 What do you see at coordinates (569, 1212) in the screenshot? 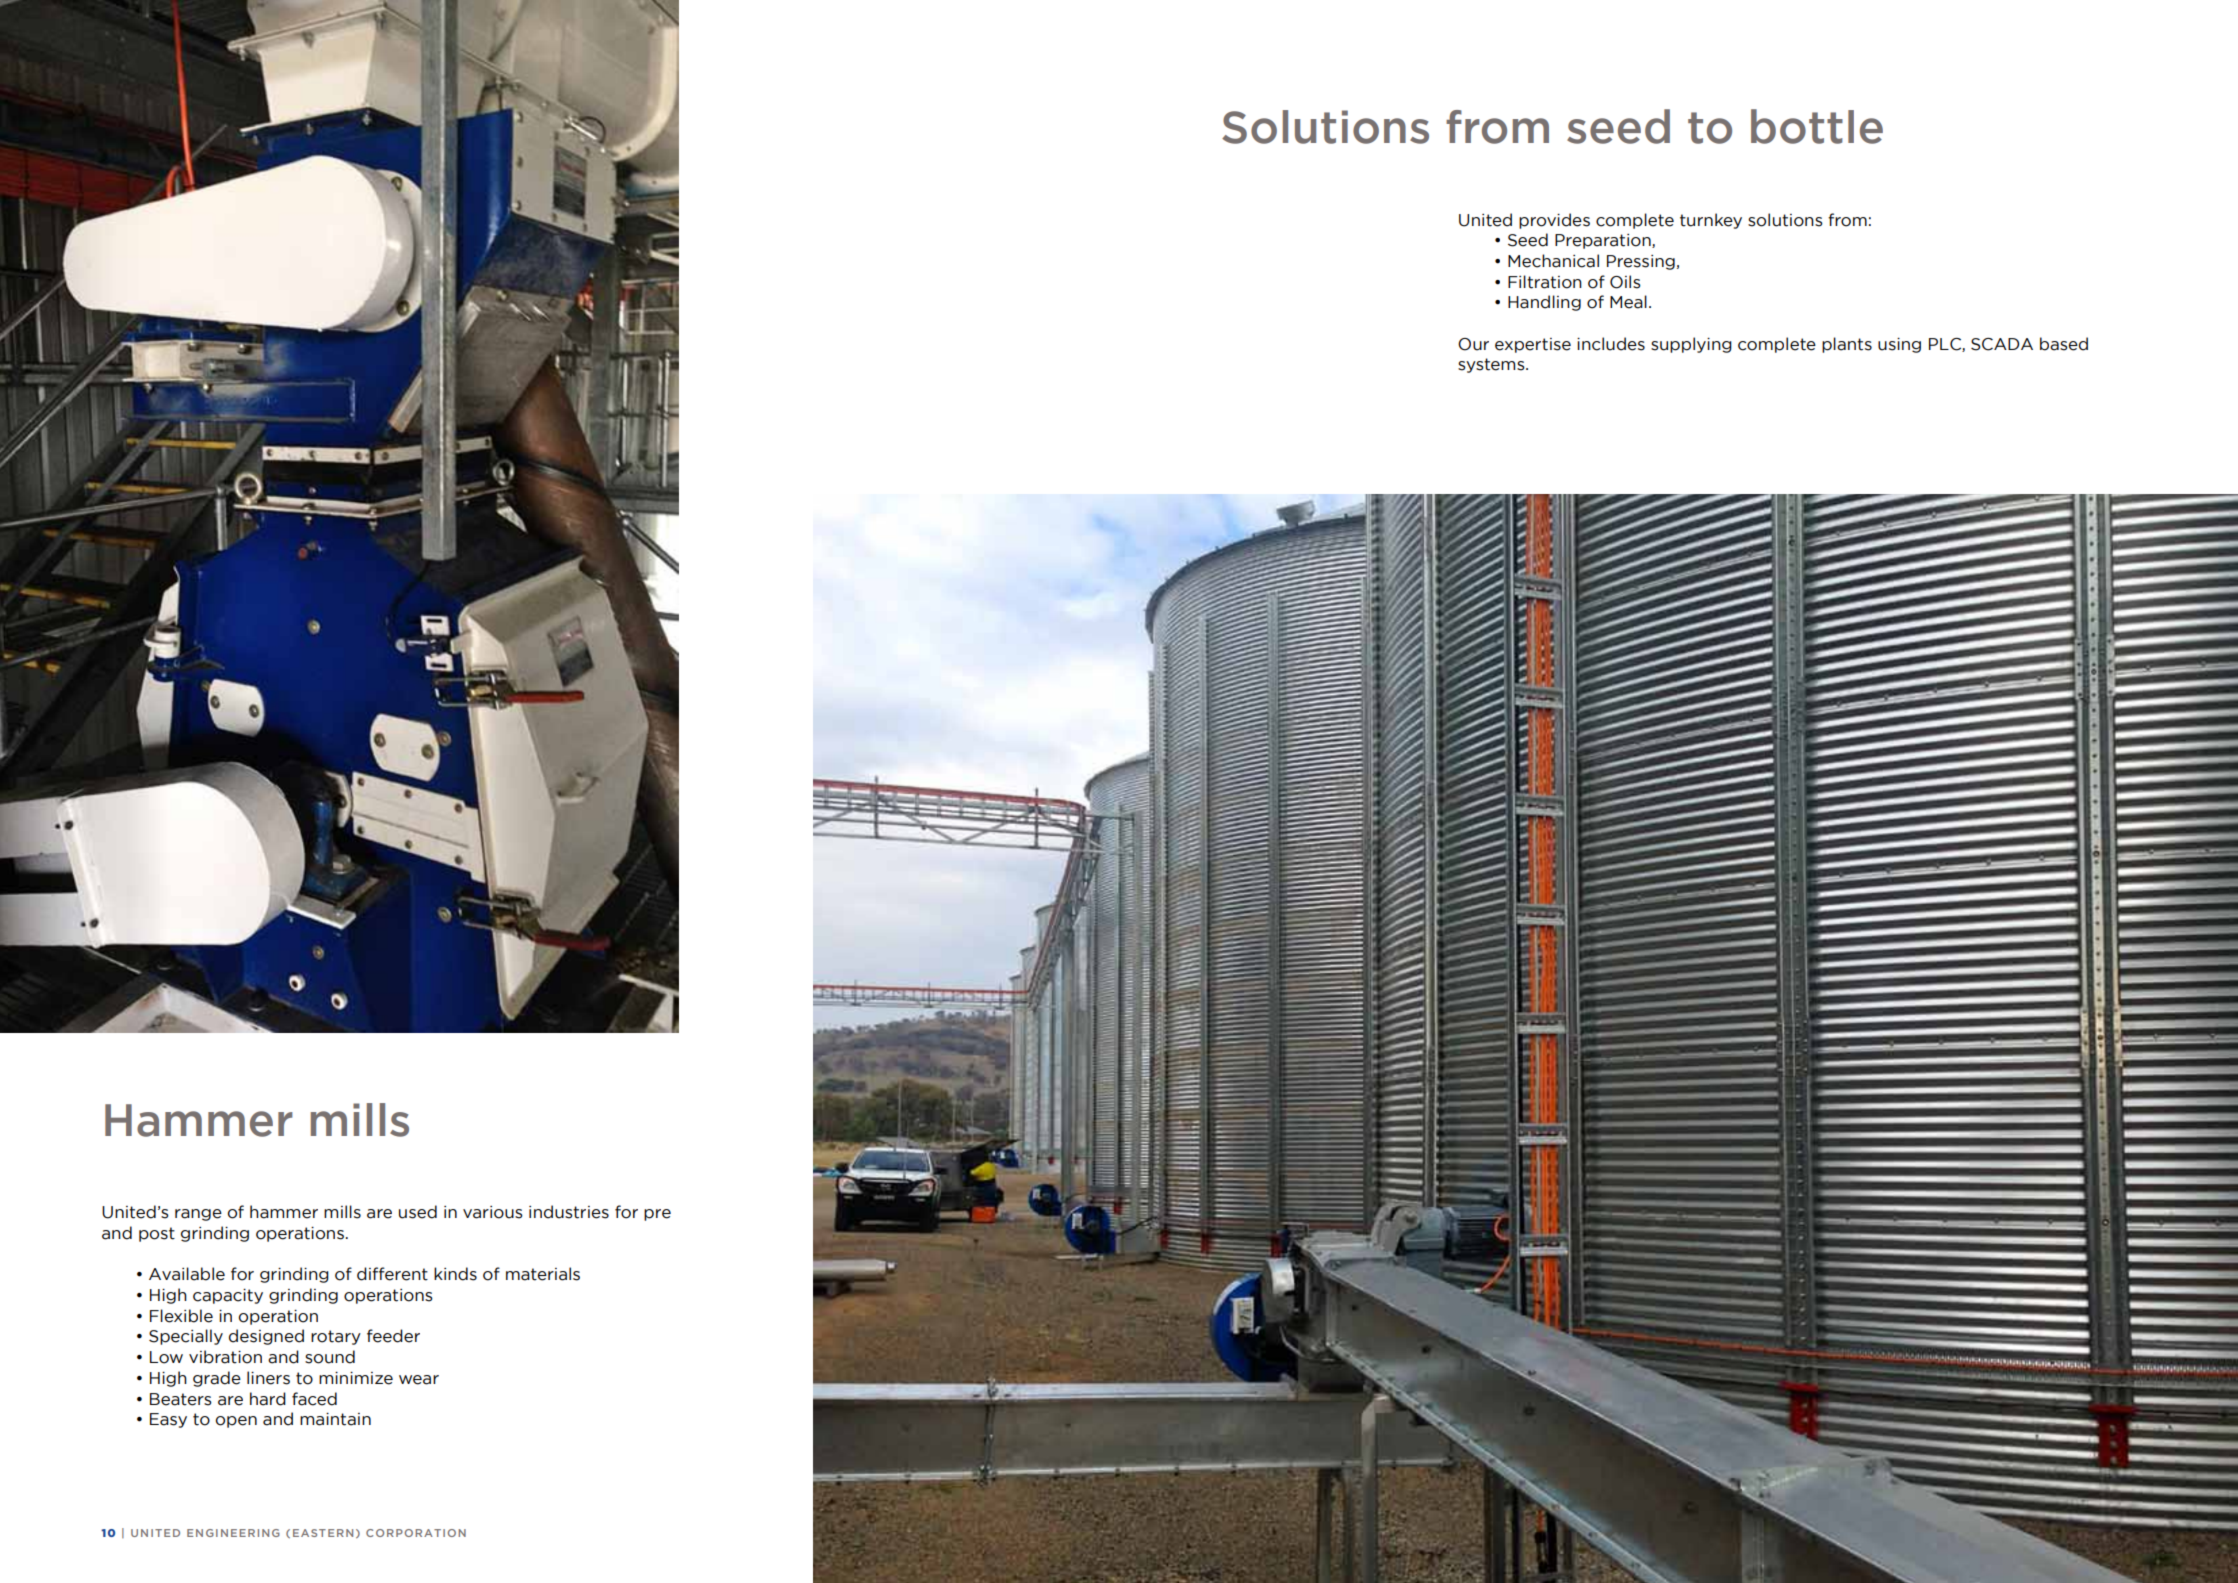
I see `industries` at bounding box center [569, 1212].
